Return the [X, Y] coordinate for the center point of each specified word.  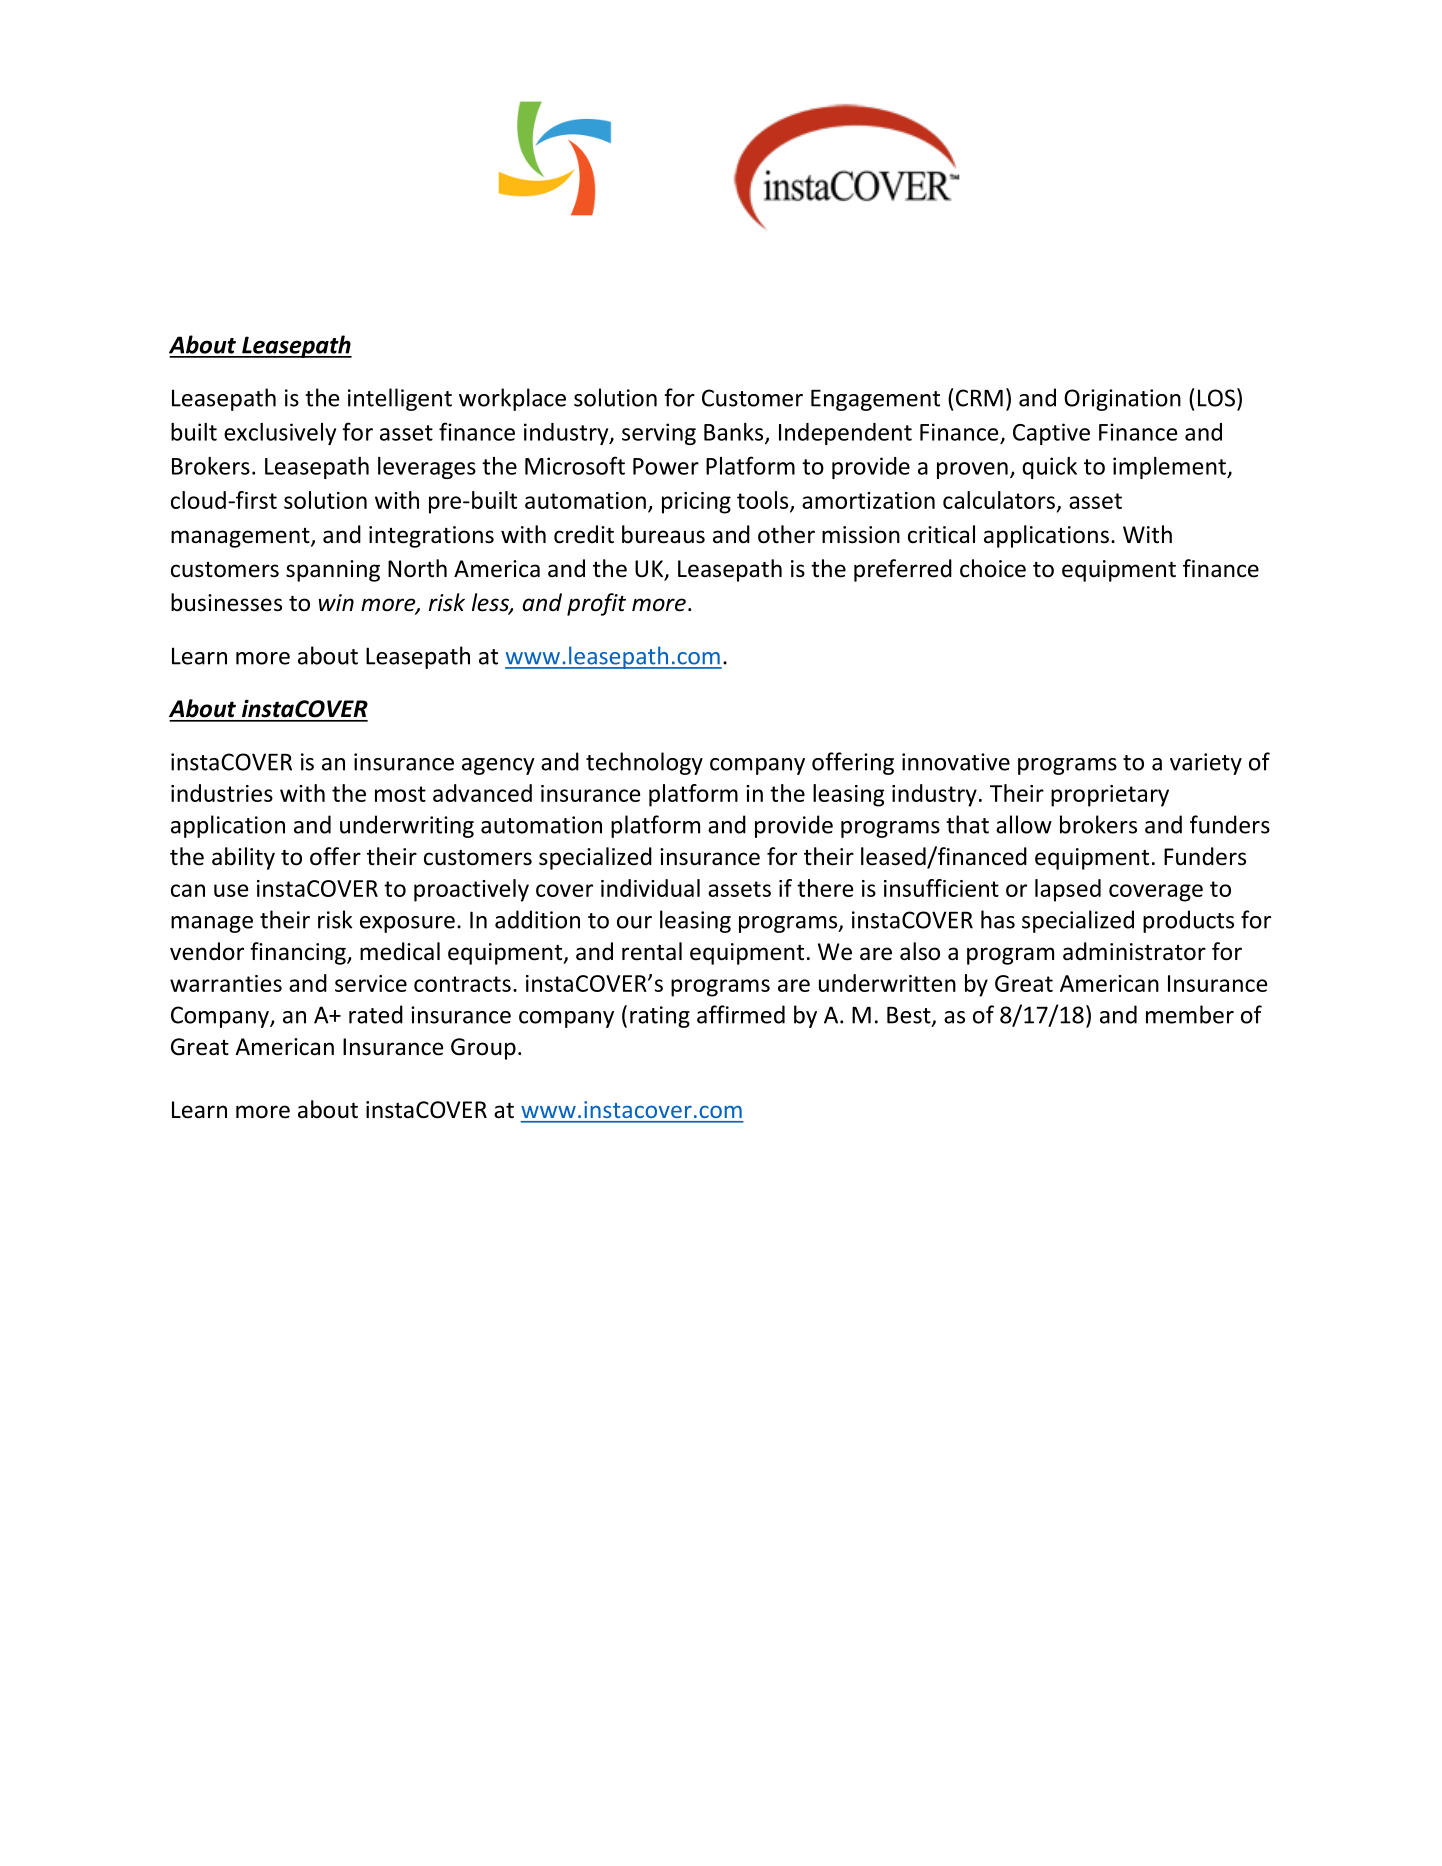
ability [243, 858]
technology [644, 763]
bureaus [663, 534]
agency [498, 766]
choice [993, 568]
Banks [735, 433]
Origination [1122, 400]
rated [376, 1014]
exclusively [280, 434]
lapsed [1068, 890]
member [1190, 1014]
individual [650, 888]
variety [1206, 764]
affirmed [741, 1014]
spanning [333, 571]
